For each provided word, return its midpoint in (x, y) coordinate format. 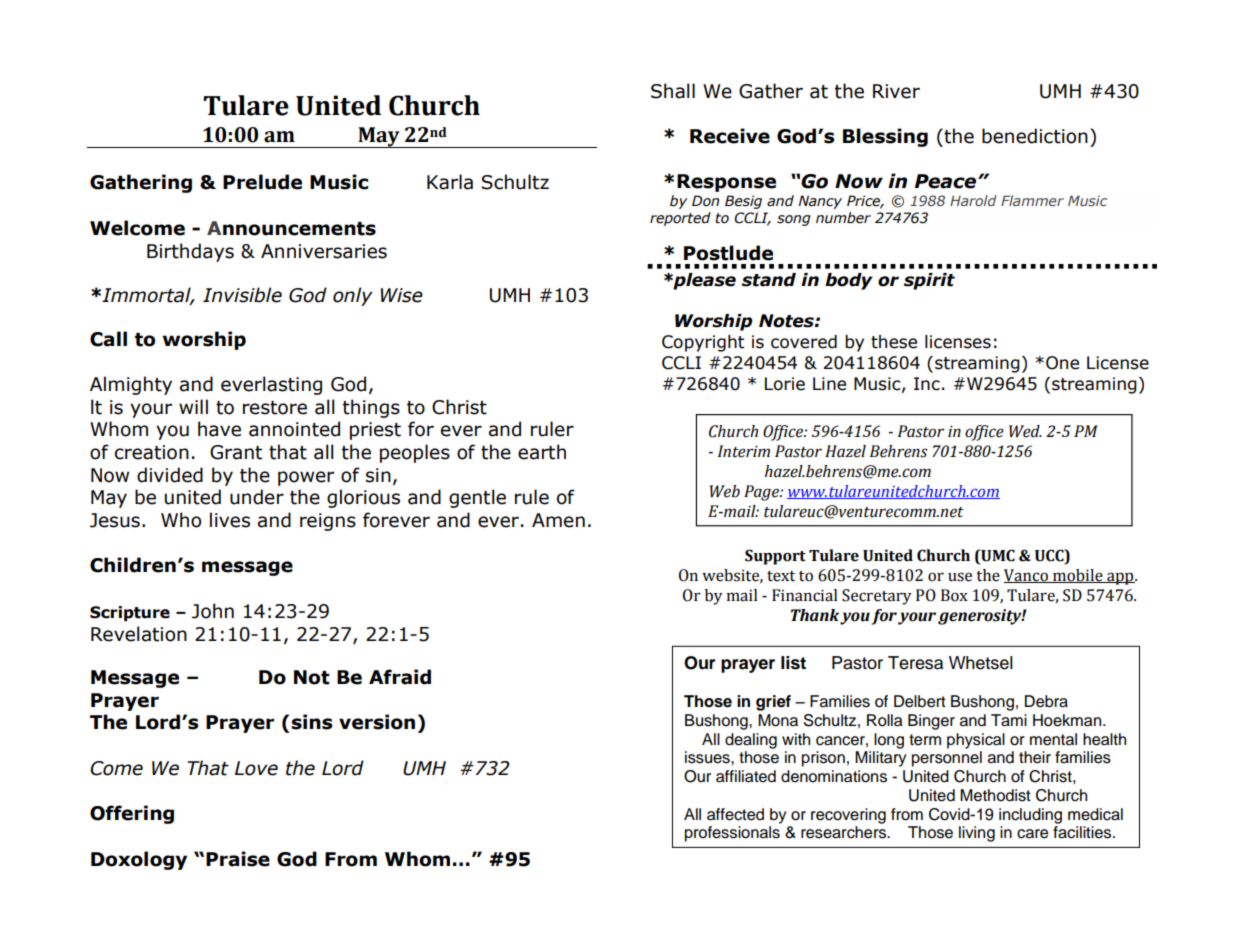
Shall (673, 91)
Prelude (262, 182)
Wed (1025, 431)
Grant (236, 452)
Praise (238, 859)
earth (542, 452)
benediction (1035, 136)
